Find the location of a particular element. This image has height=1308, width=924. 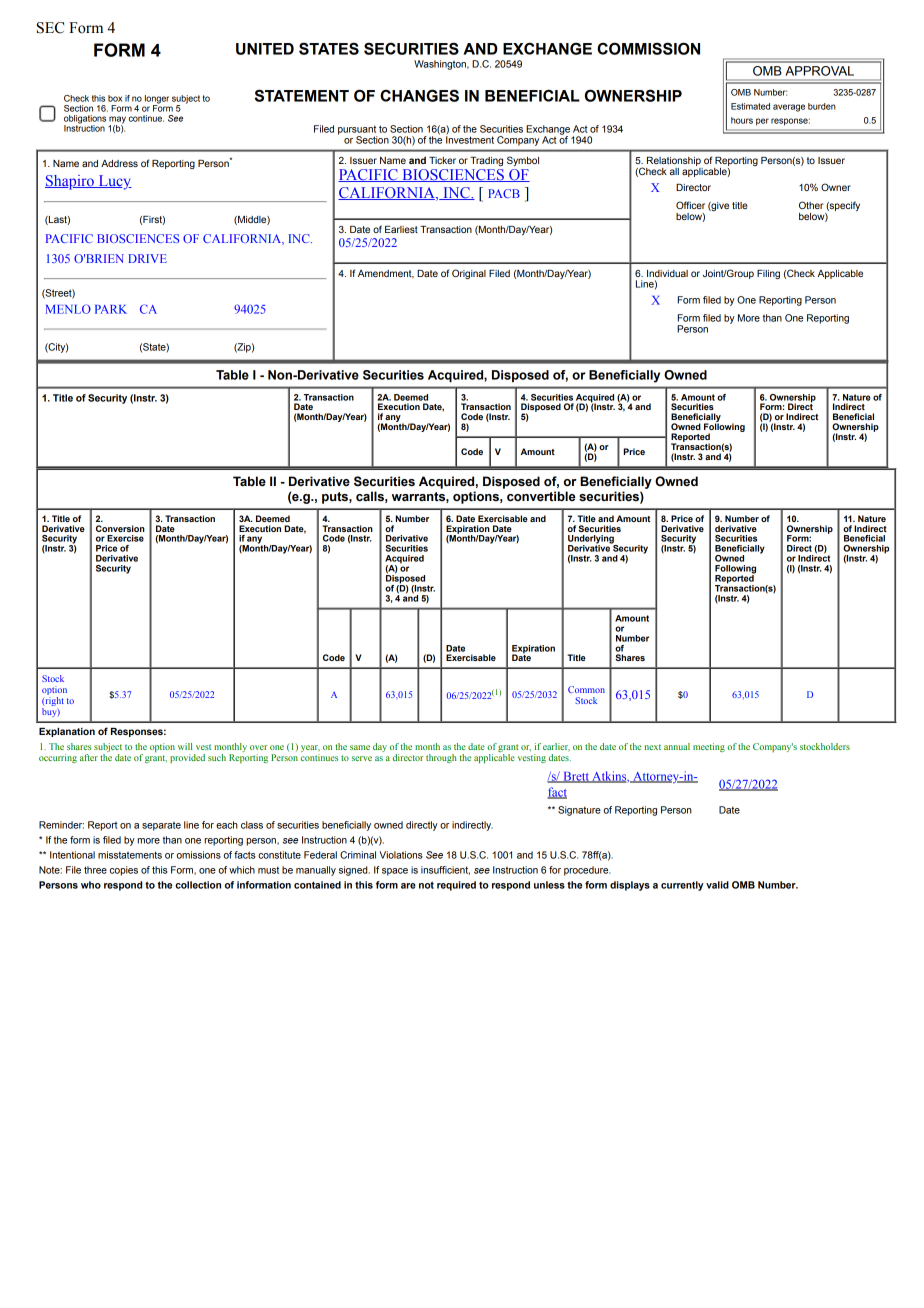

Conversion is located at coordinates (120, 528).
